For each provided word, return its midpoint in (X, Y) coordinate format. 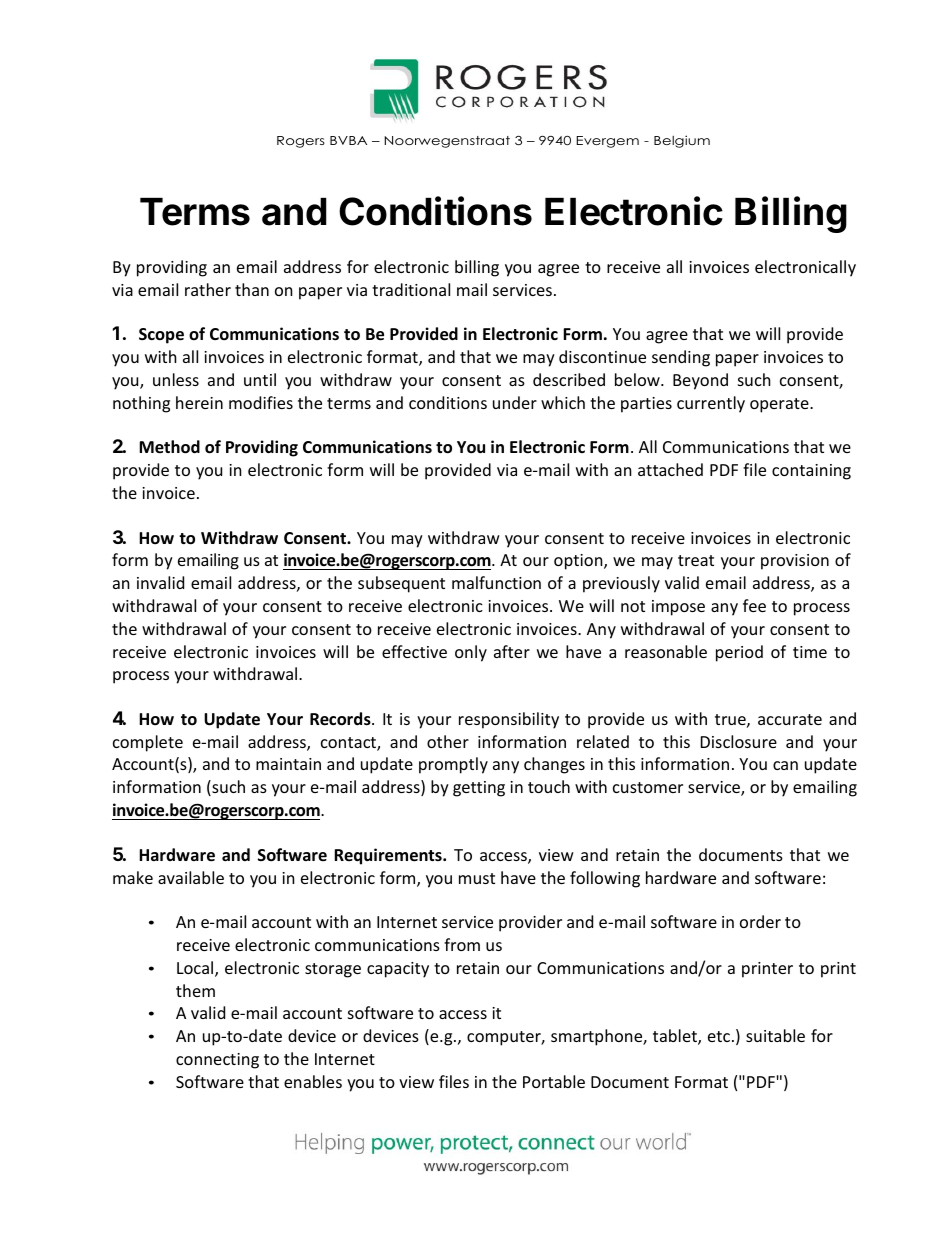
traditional (411, 289)
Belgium (682, 141)
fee (754, 605)
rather (208, 289)
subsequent (401, 584)
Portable (554, 1081)
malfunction (496, 582)
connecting (217, 1061)
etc (720, 1036)
